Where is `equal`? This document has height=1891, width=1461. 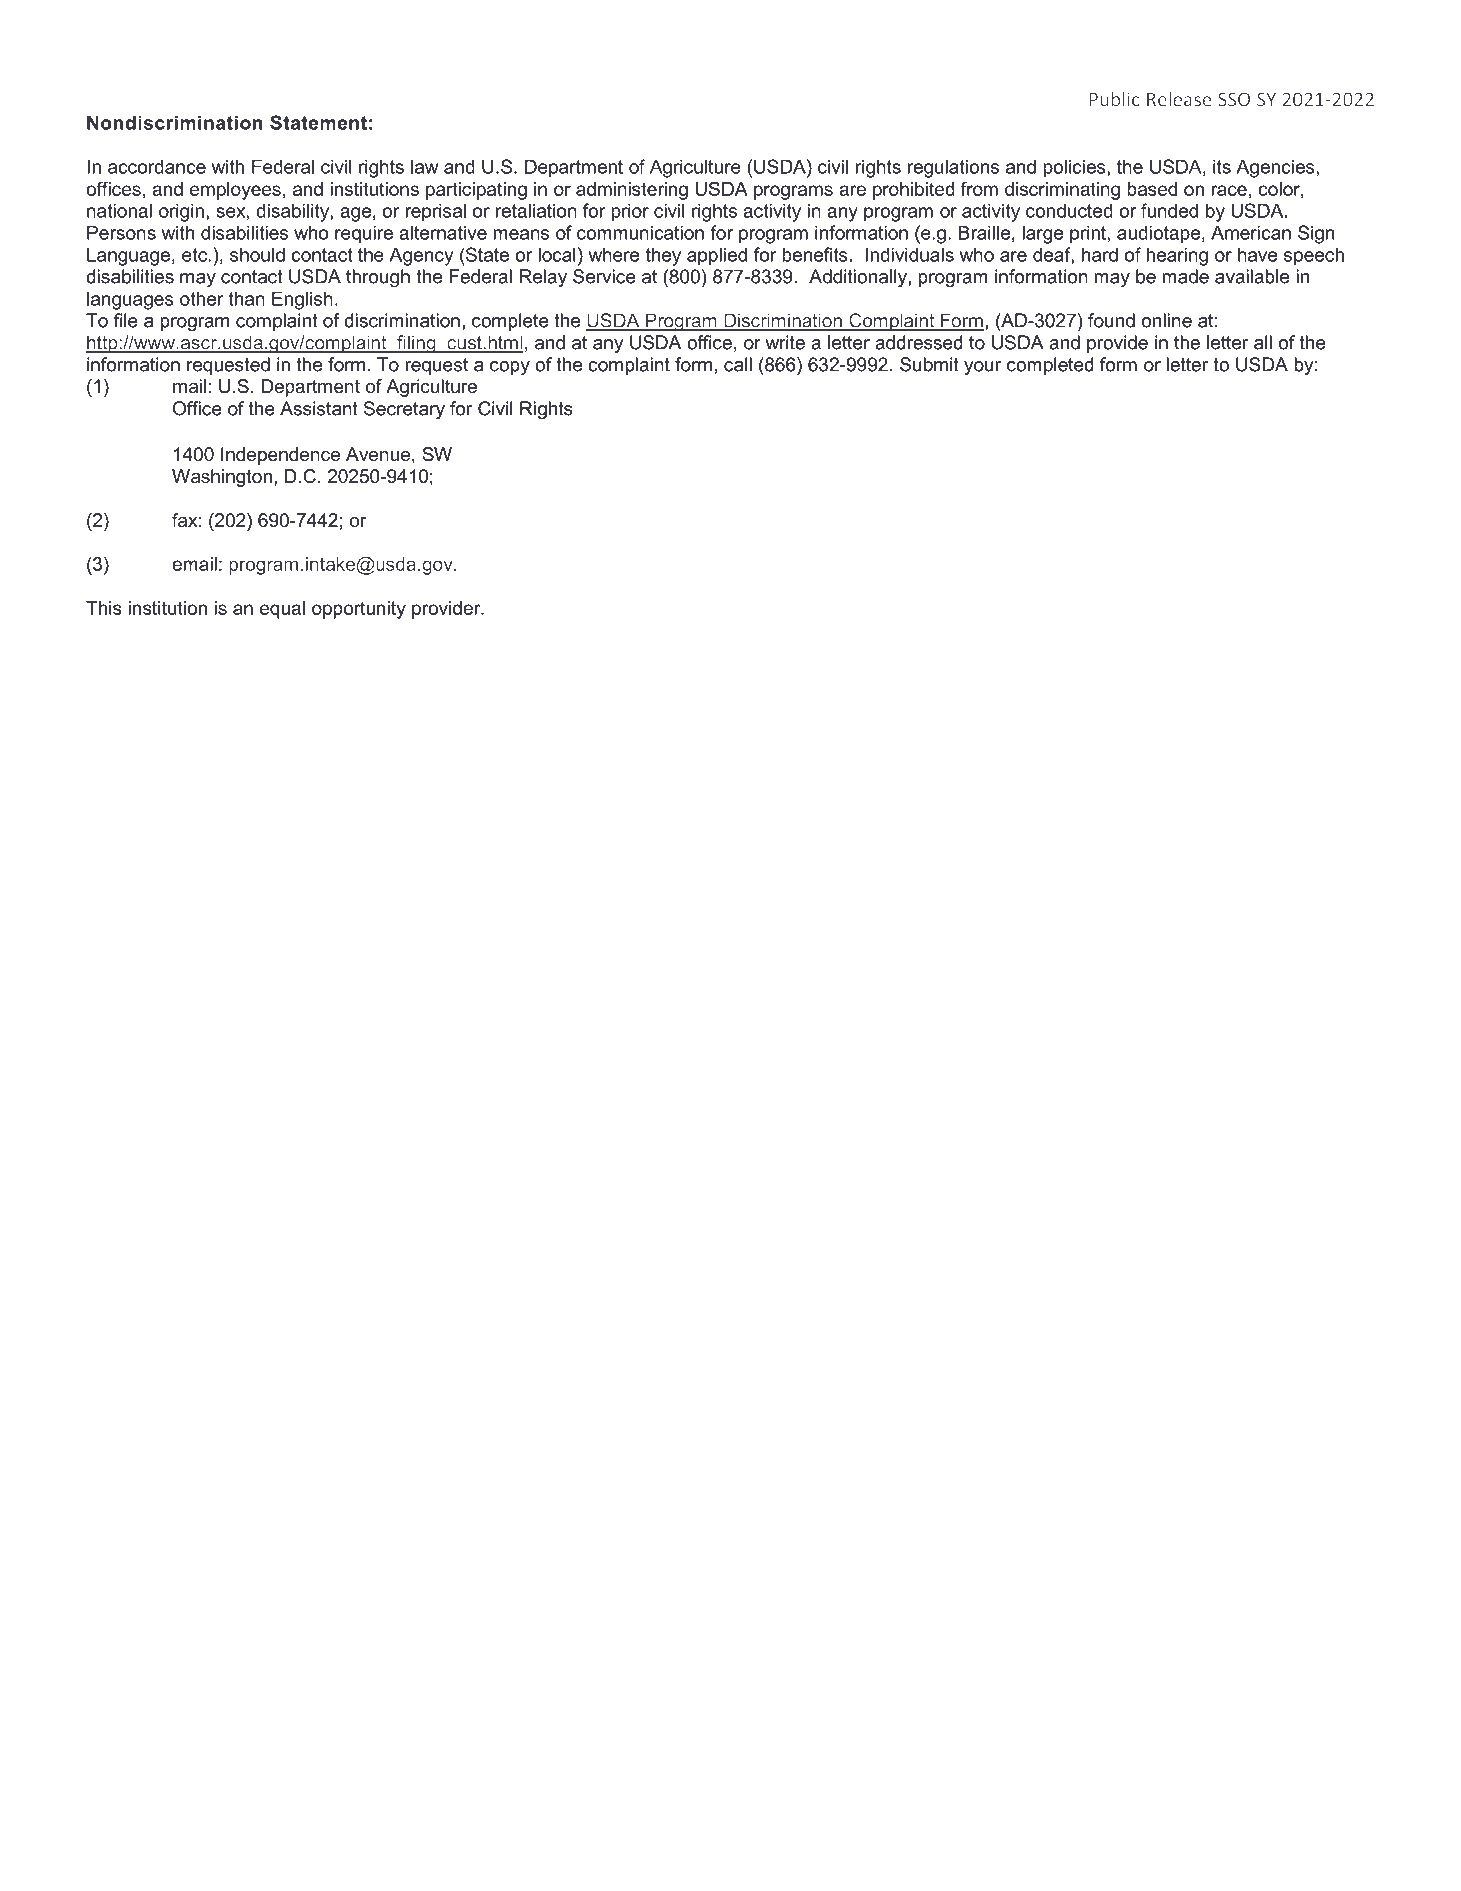 equal is located at coordinates (282, 610).
